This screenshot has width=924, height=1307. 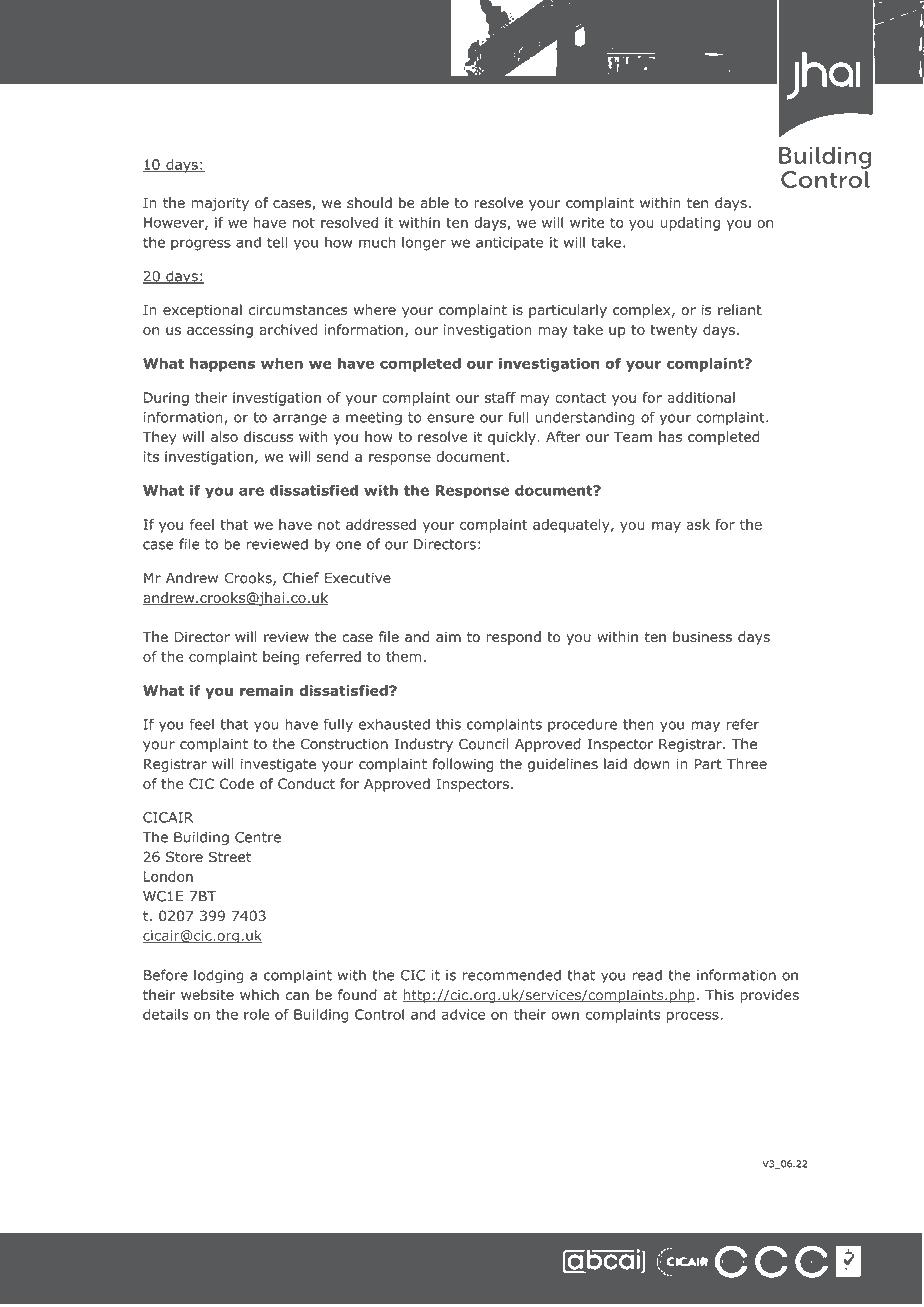 What do you see at coordinates (694, 1017) in the screenshot?
I see `process` at bounding box center [694, 1017].
